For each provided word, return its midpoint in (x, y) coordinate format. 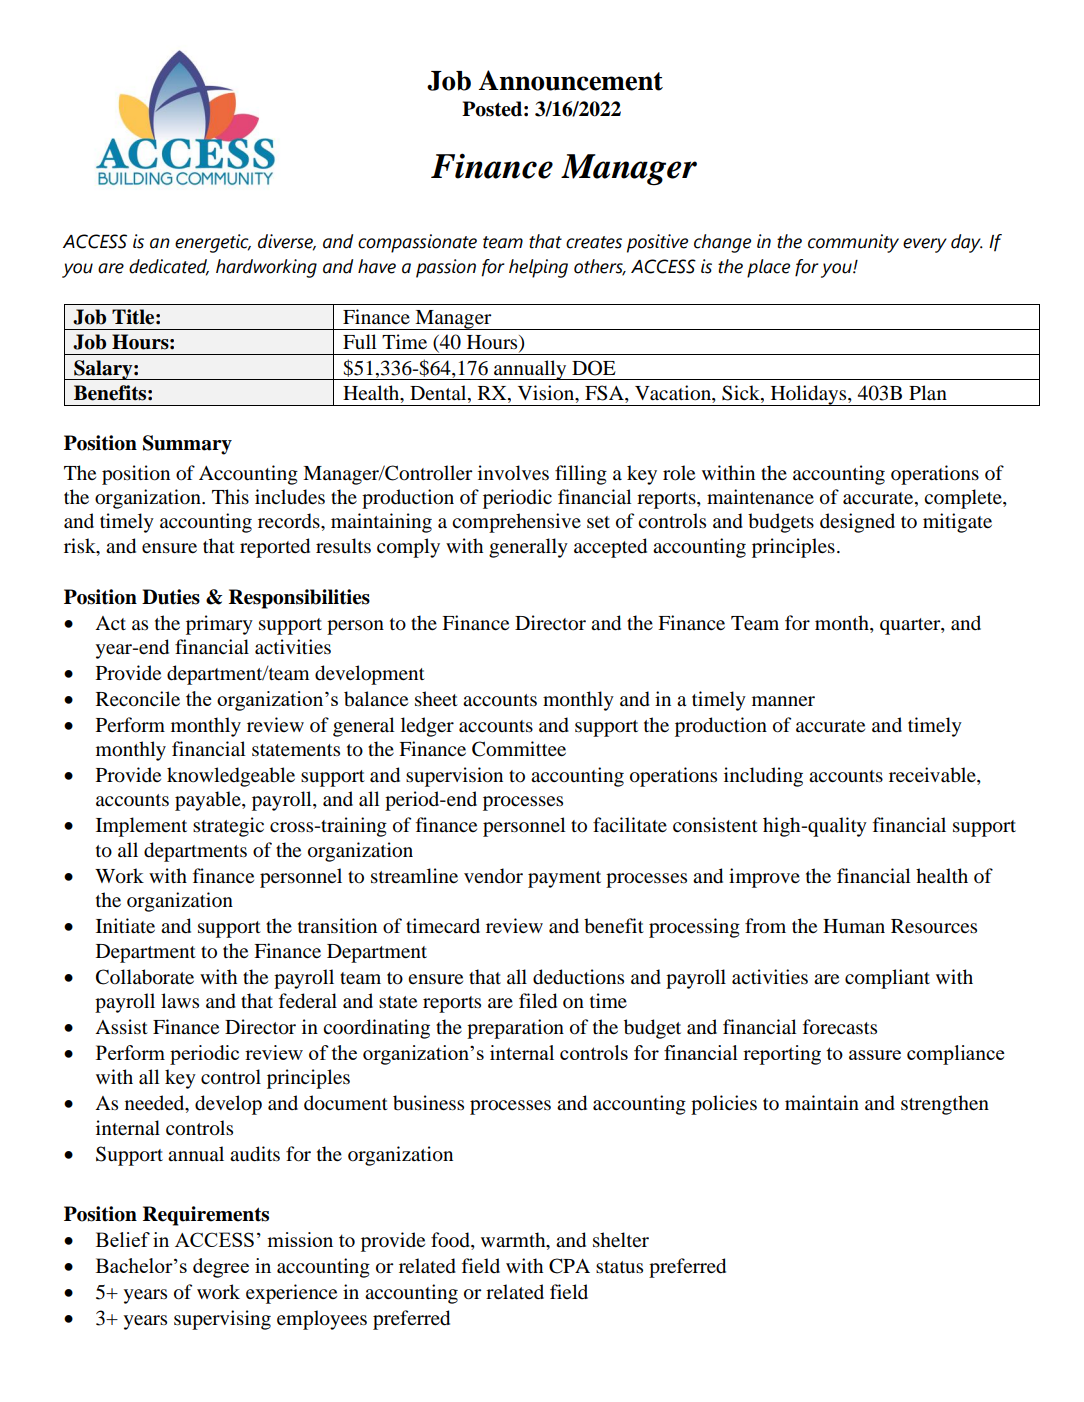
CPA (569, 1266)
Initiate (125, 925)
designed (857, 523)
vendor (493, 876)
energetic (213, 243)
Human (854, 926)
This (230, 496)
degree (221, 1268)
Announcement (570, 80)
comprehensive (516, 523)
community (853, 243)
